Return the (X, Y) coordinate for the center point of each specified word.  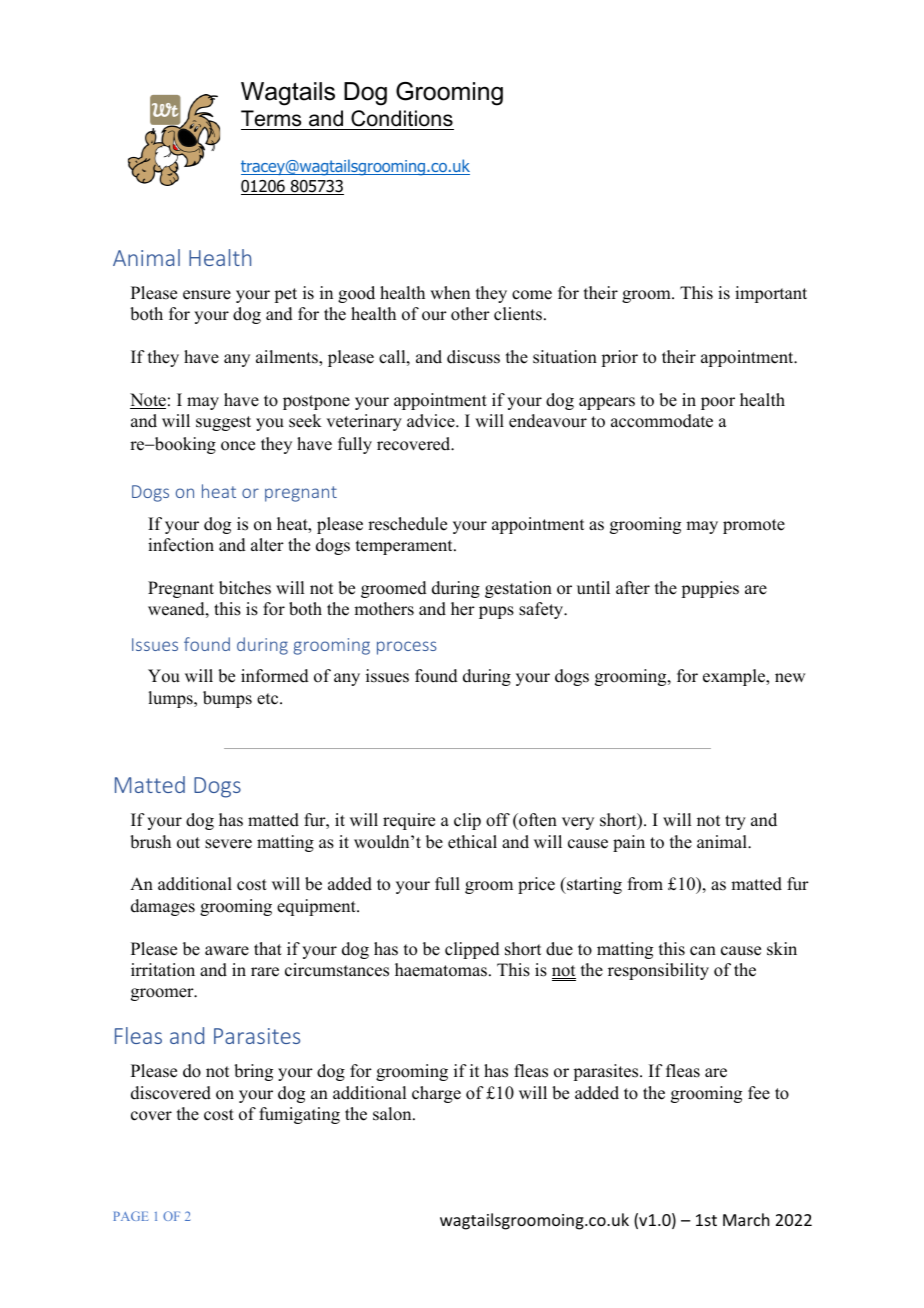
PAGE (131, 1216)
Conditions (402, 118)
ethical (472, 842)
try (735, 822)
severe (228, 844)
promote (754, 526)
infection (181, 545)
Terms (271, 118)
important (771, 294)
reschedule (407, 524)
